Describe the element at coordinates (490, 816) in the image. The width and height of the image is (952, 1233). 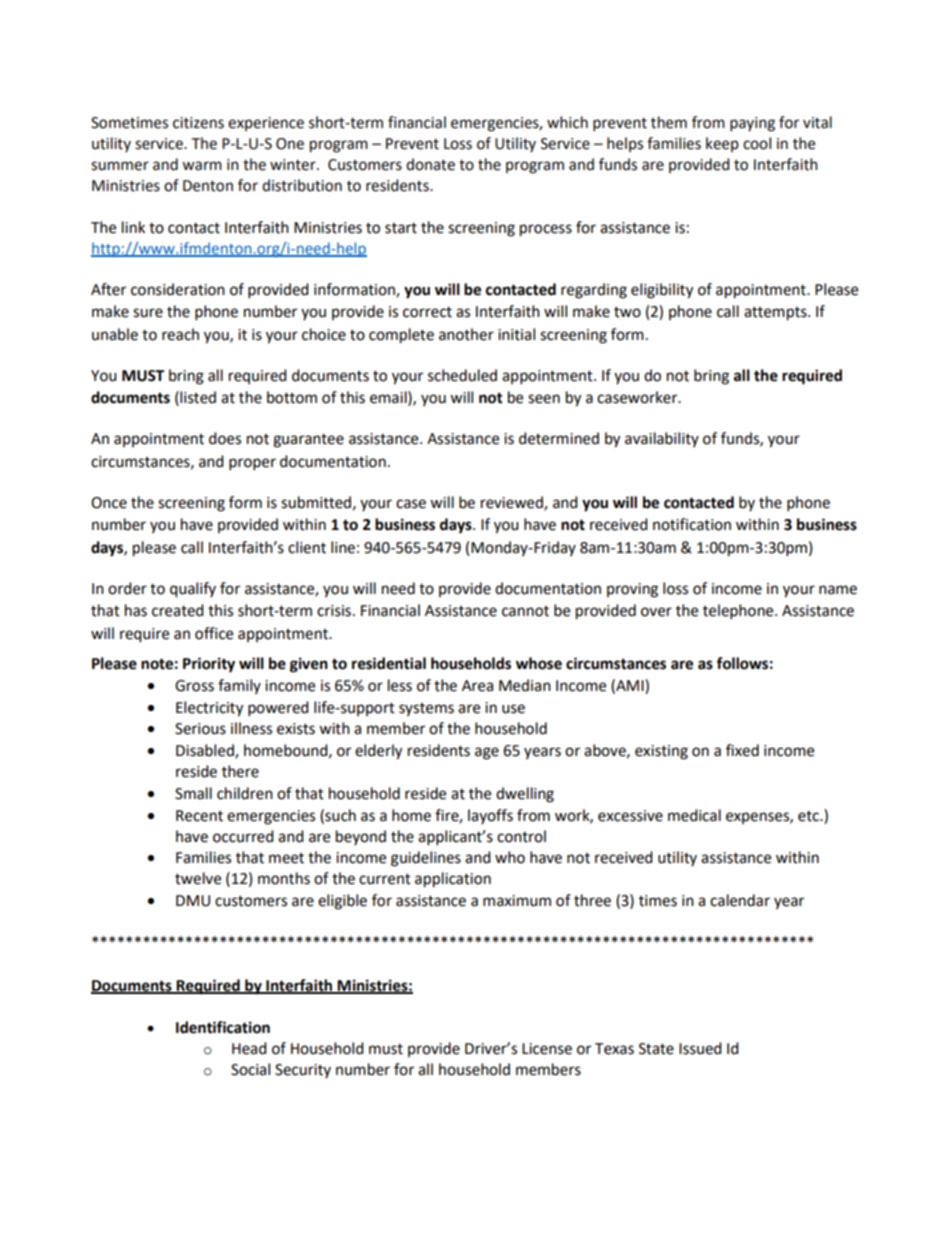
I see `layoffs` at that location.
